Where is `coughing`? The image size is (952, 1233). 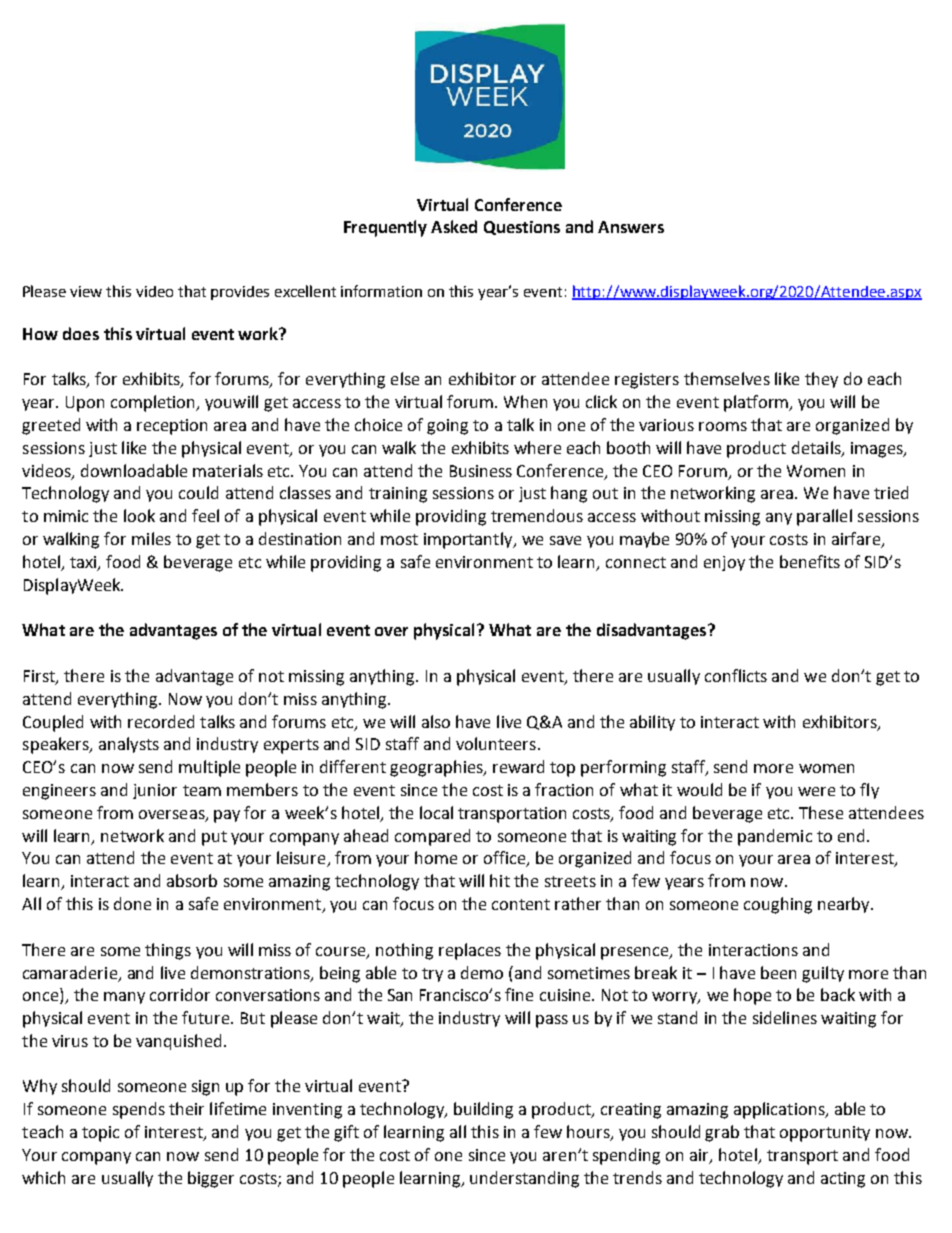 coughing is located at coordinates (778, 905).
